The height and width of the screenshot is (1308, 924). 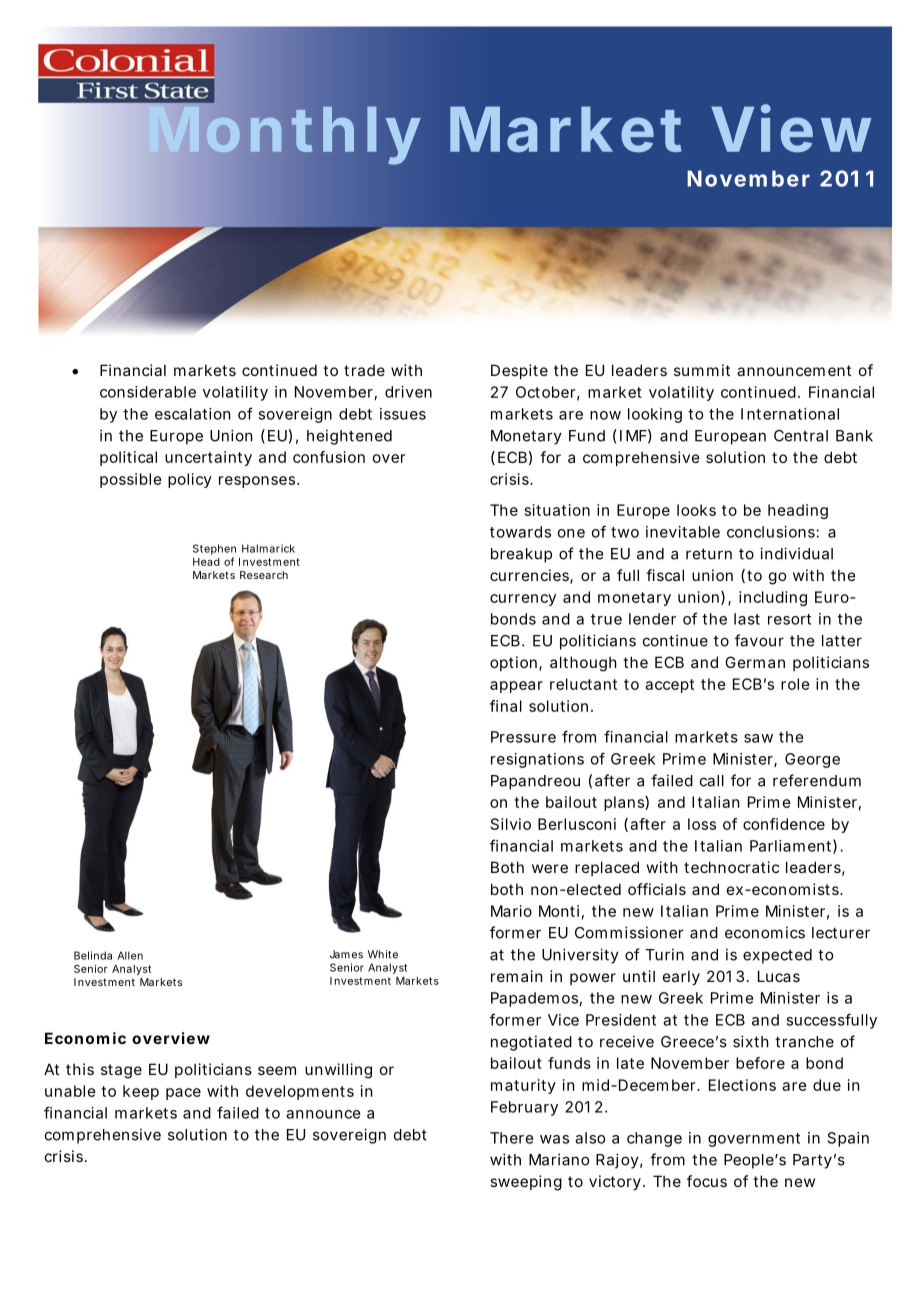 What do you see at coordinates (408, 392) in the screenshot?
I see `driven` at bounding box center [408, 392].
